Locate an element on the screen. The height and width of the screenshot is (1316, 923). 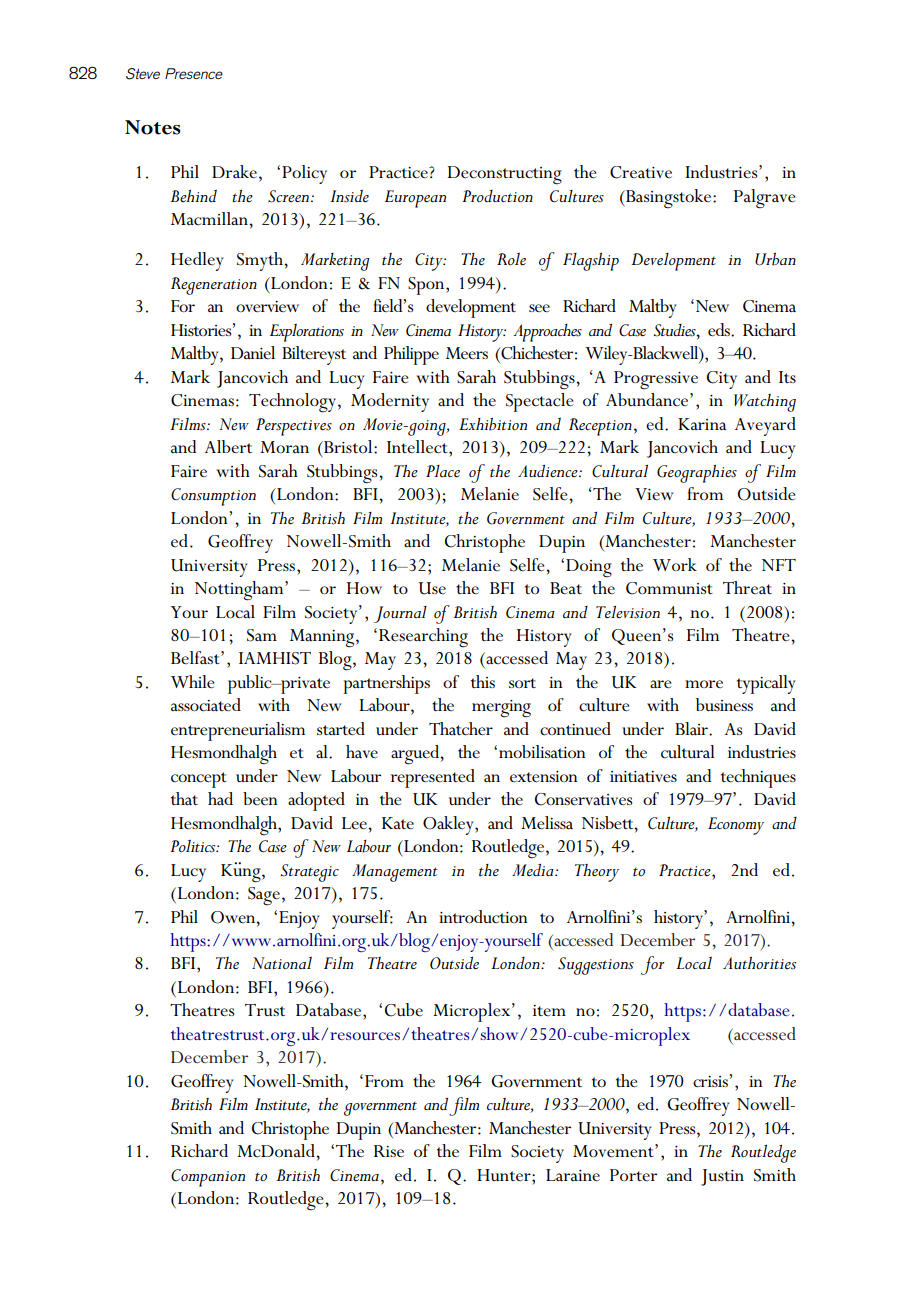
Economy is located at coordinates (736, 826).
